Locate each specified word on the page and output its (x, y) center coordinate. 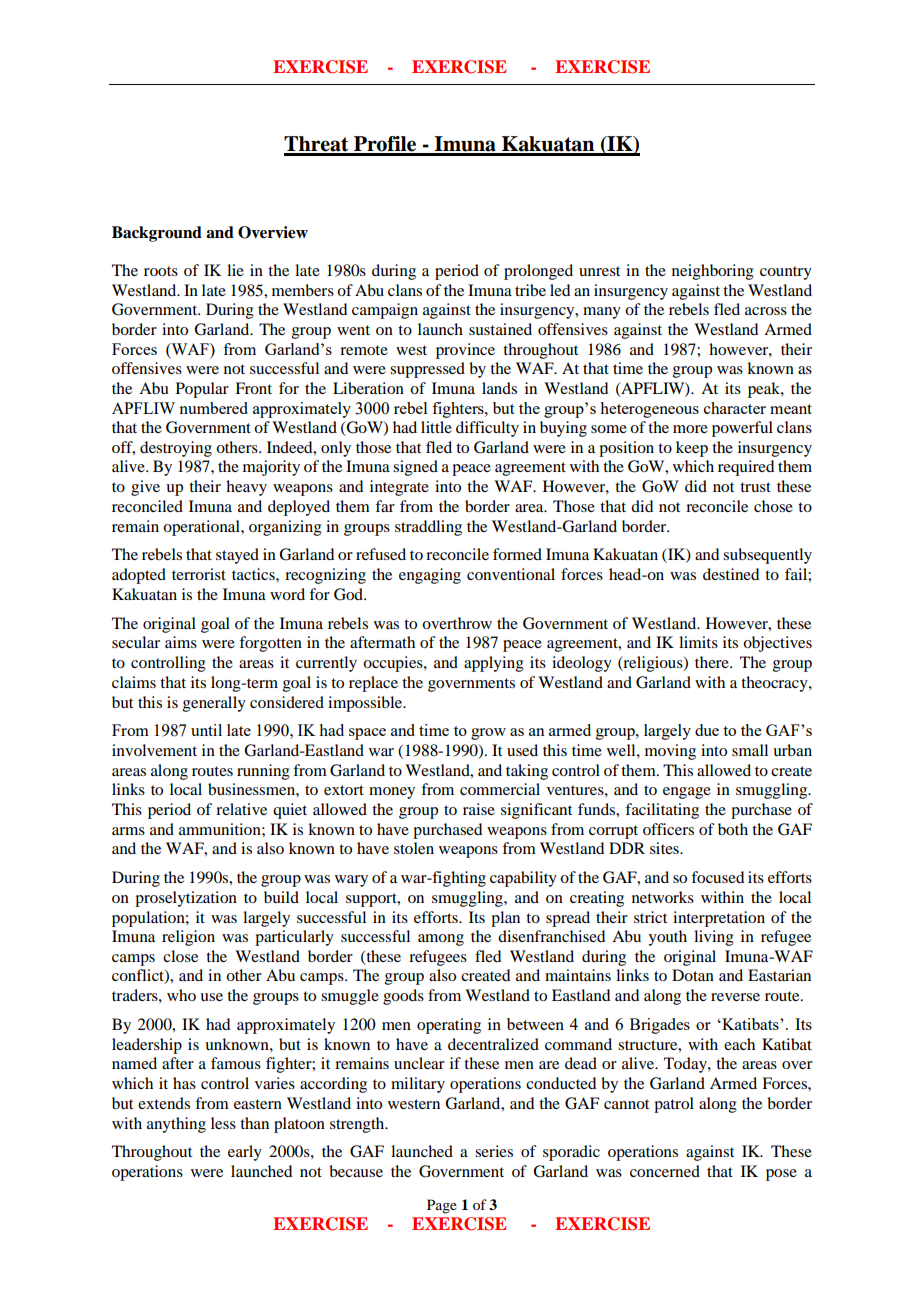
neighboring (713, 272)
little (436, 427)
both (733, 829)
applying (494, 664)
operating (449, 1026)
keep (692, 449)
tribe (530, 290)
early (245, 1153)
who (181, 995)
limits (698, 642)
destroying (176, 449)
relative (241, 809)
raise (479, 809)
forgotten (270, 644)
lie (235, 270)
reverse (735, 997)
